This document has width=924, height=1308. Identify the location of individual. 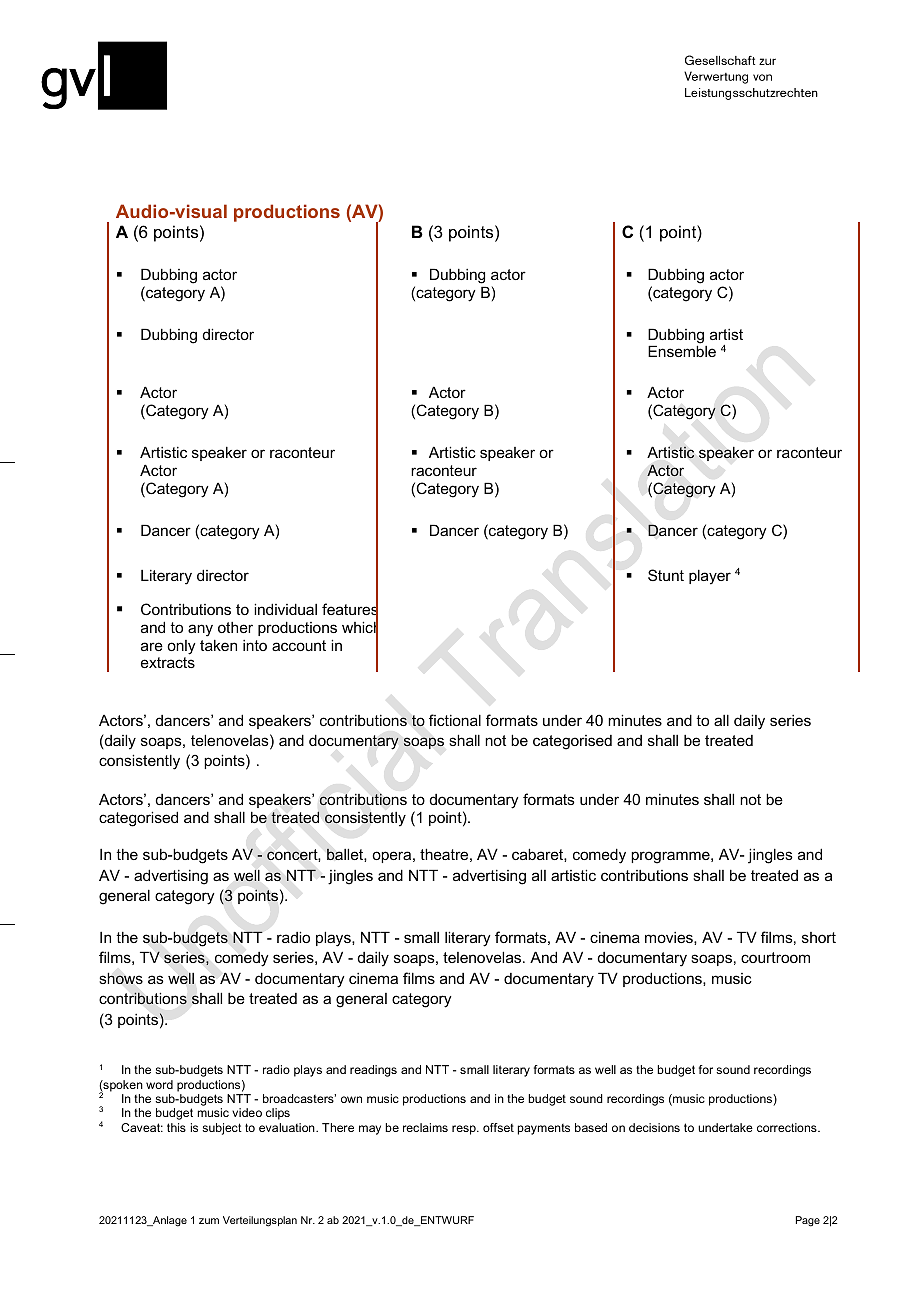
(285, 609).
